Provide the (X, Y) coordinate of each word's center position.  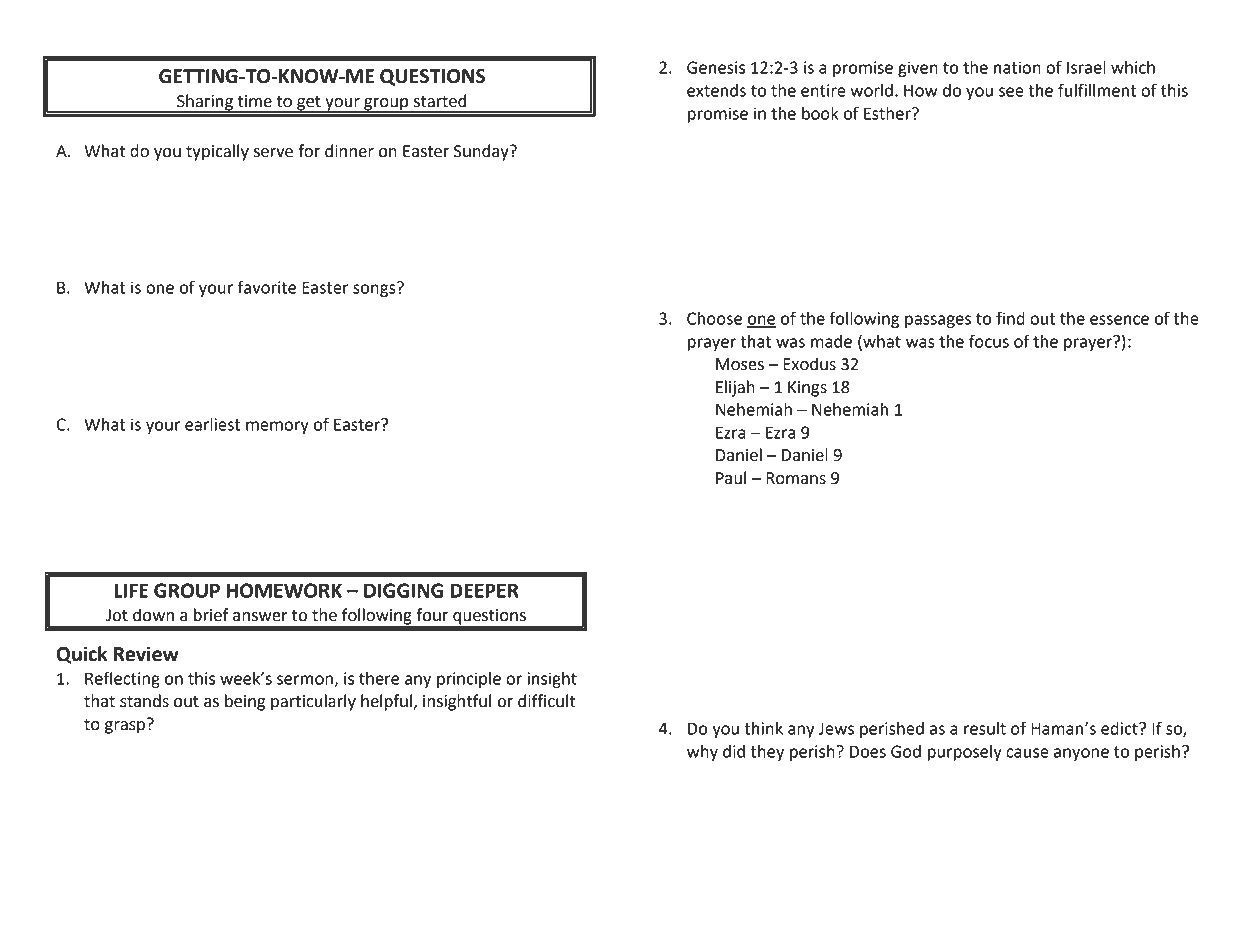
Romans (796, 478)
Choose (714, 318)
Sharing (205, 103)
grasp (125, 727)
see (1011, 92)
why (702, 753)
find (1010, 318)
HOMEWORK (284, 590)
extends (716, 90)
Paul (731, 478)
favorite (267, 287)
